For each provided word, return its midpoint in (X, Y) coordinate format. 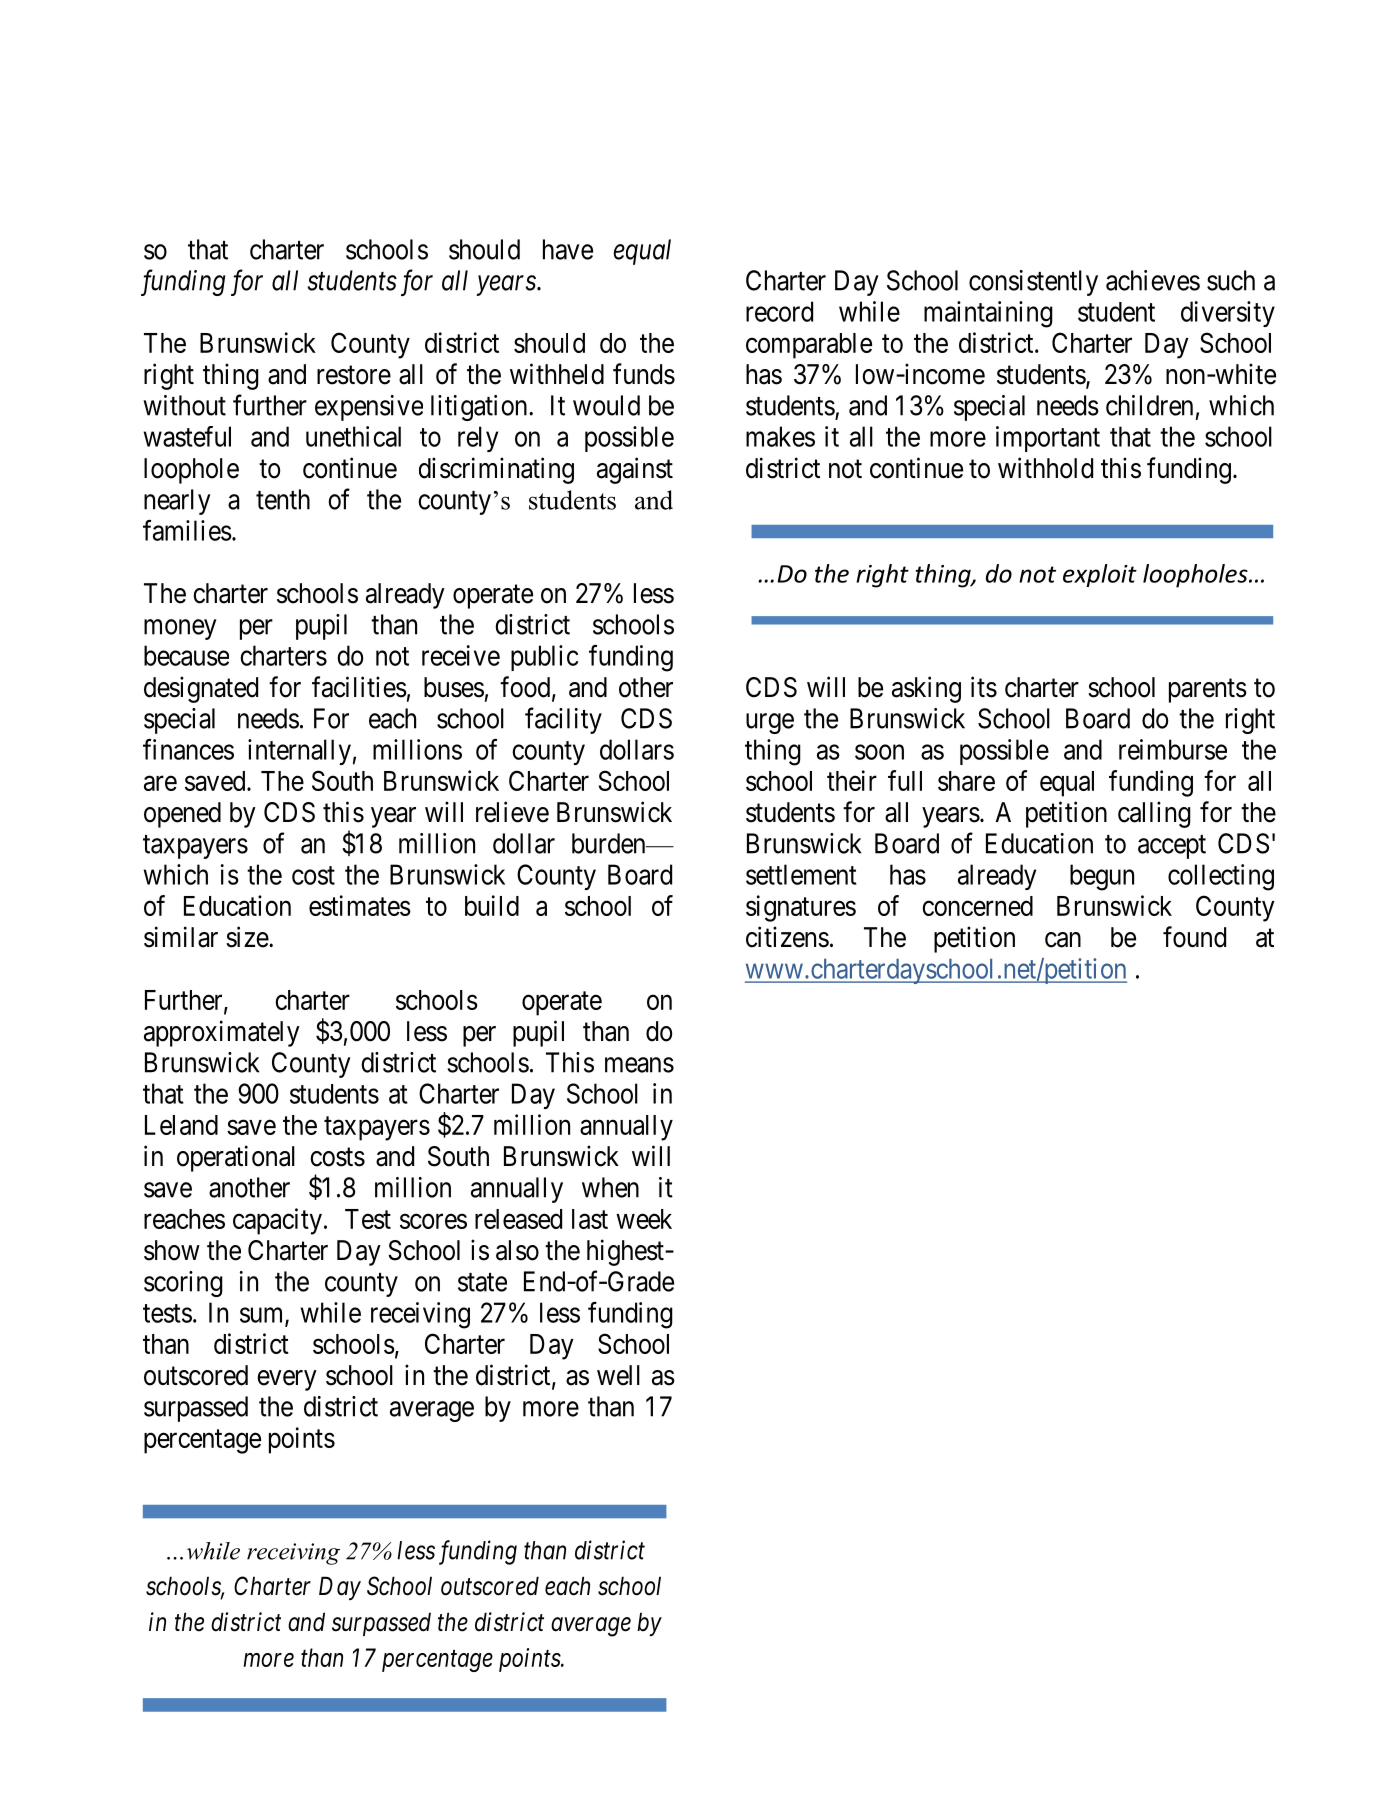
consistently (1033, 283)
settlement (801, 874)
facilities (359, 687)
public (544, 658)
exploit (1100, 575)
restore (354, 375)
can (1063, 940)
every (287, 1380)
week (644, 1219)
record (779, 311)
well (618, 1375)
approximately (222, 1033)
